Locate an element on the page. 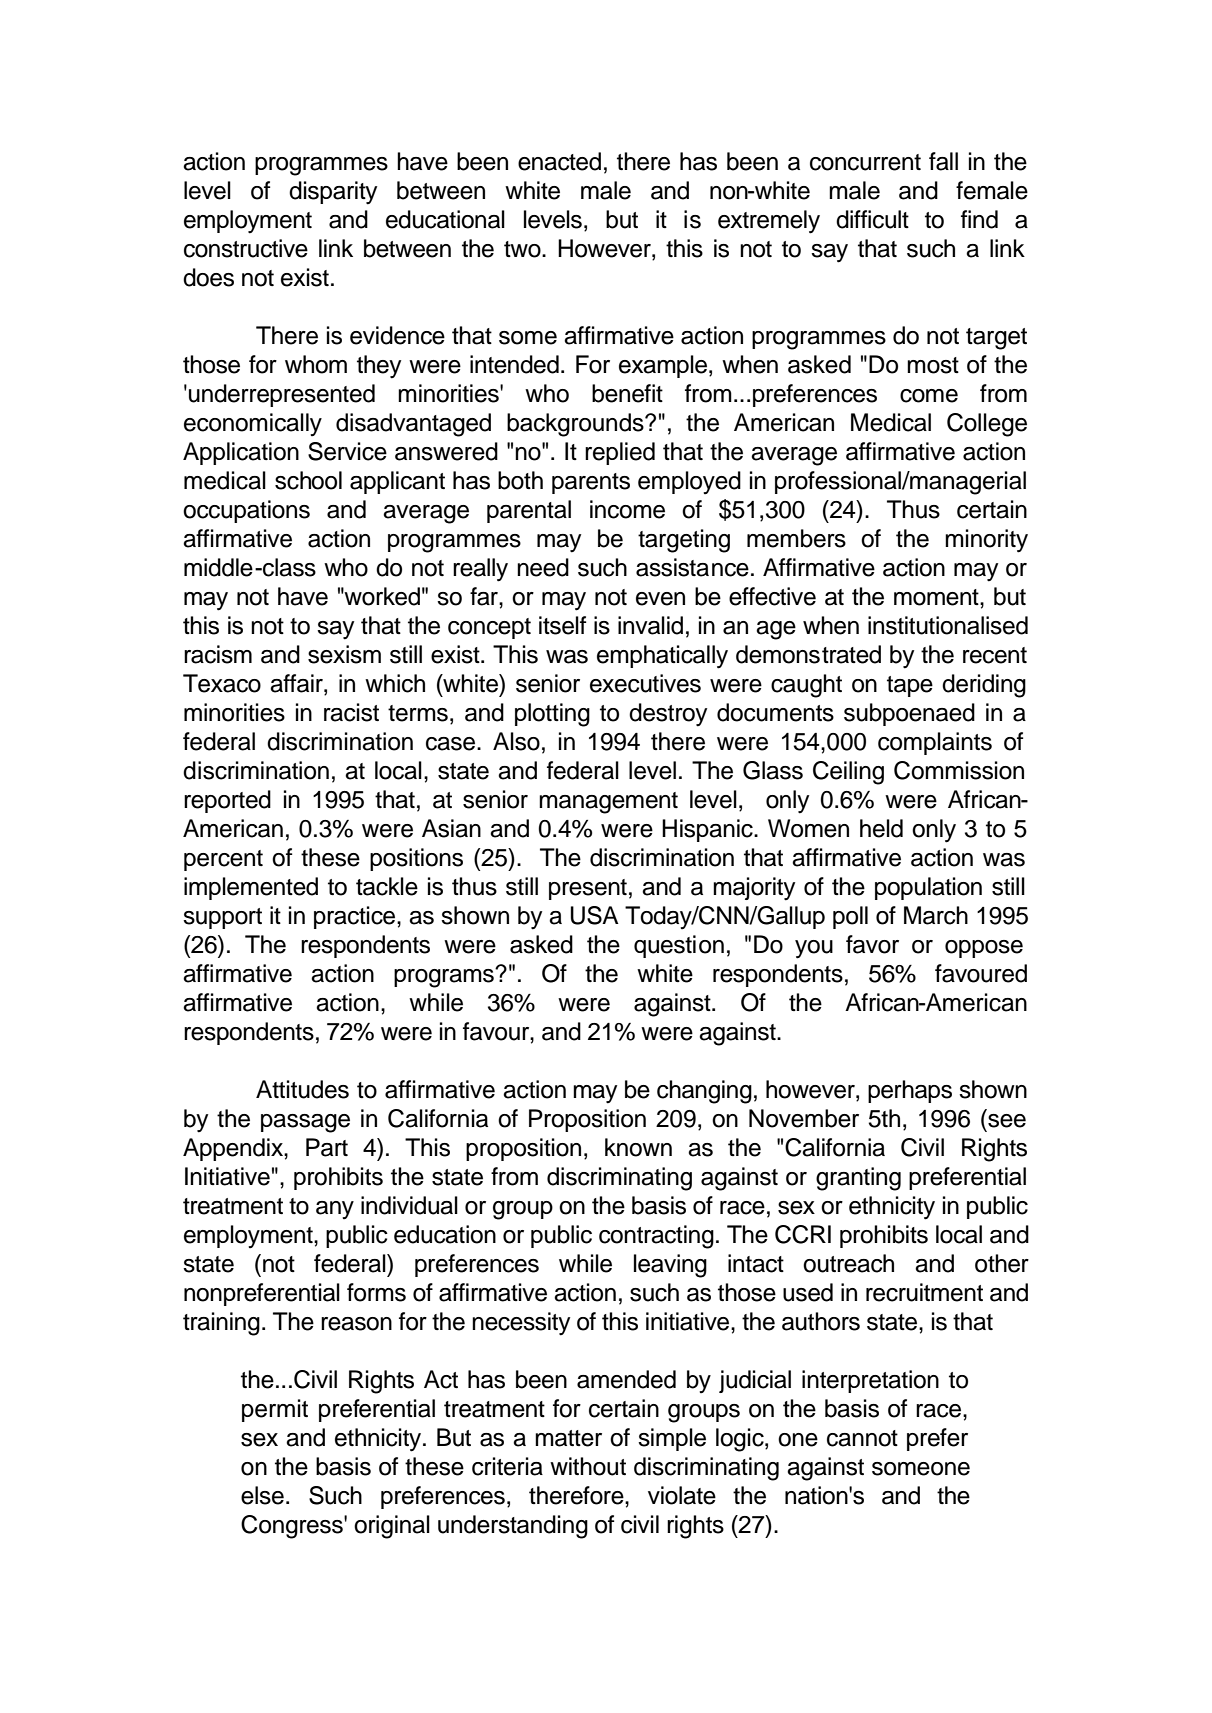  difficult is located at coordinates (872, 219).
